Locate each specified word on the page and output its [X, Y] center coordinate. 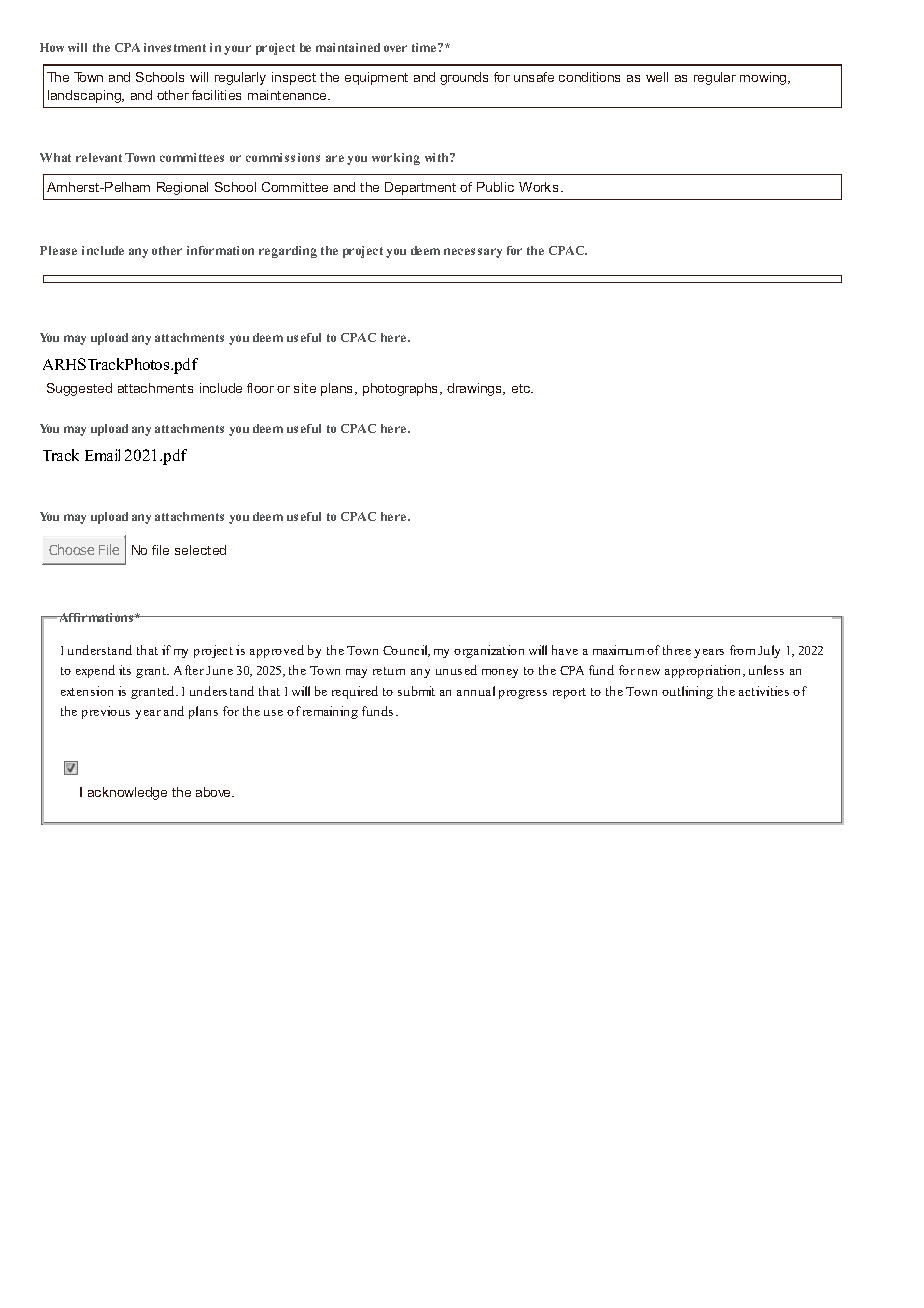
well [657, 77]
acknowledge [127, 793]
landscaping [85, 96]
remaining [330, 712]
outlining [687, 692]
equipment [376, 78]
